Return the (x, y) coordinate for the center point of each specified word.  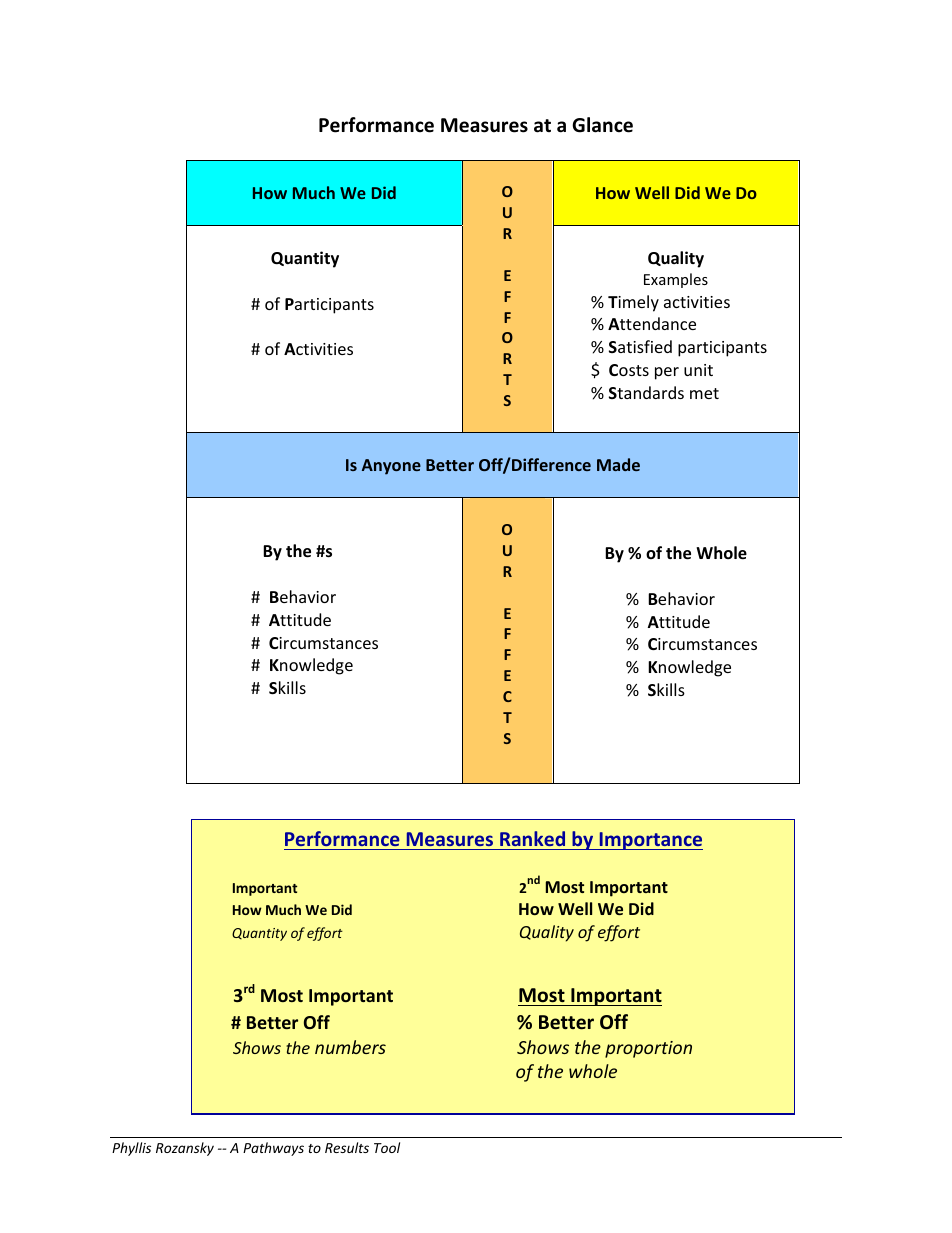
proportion (648, 1049)
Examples (676, 280)
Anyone (391, 467)
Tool (387, 1147)
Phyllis (131, 1149)
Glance (602, 125)
